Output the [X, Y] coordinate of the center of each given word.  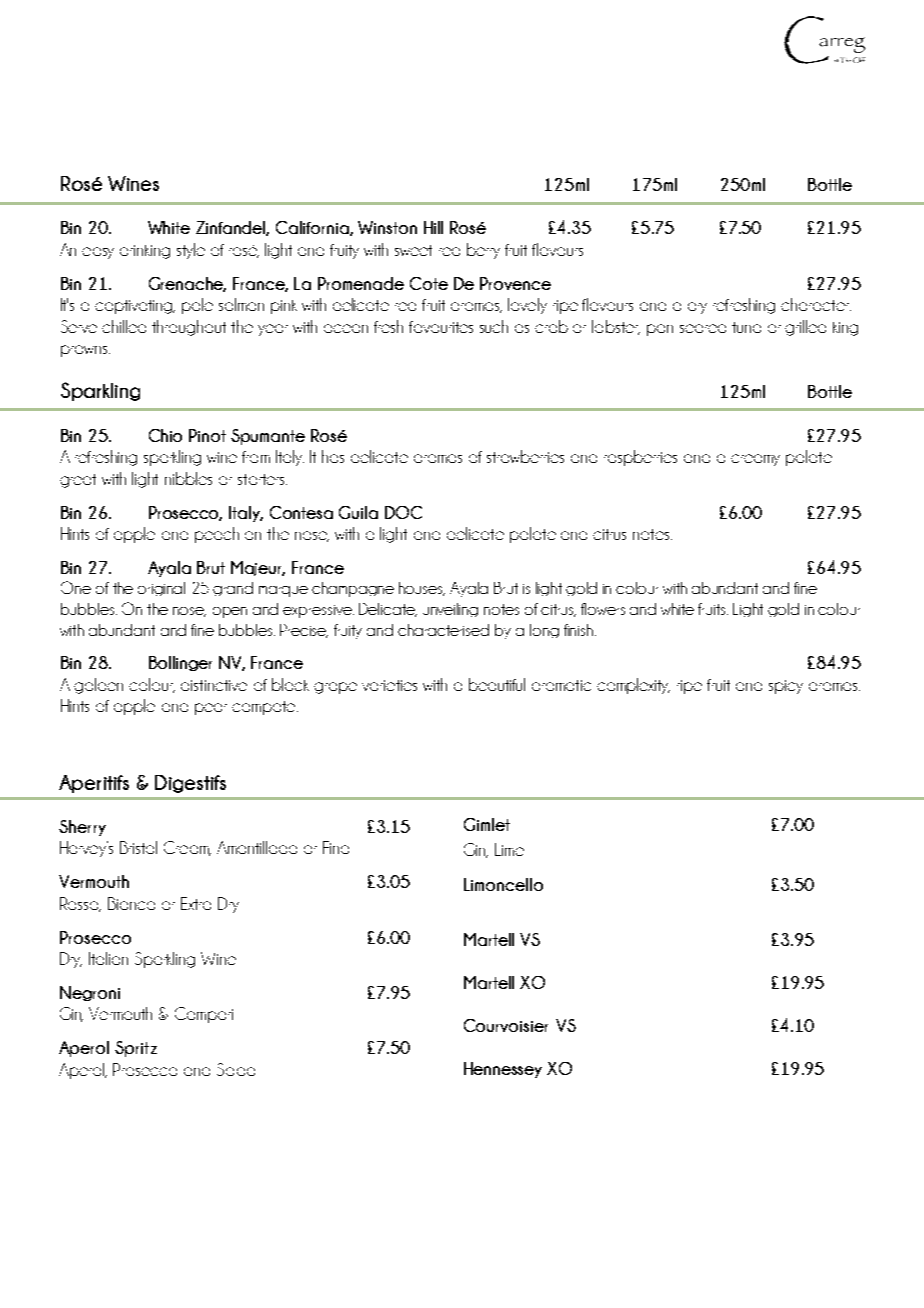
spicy [786, 687]
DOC [403, 512]
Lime [509, 849]
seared [703, 328]
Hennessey [503, 1070]
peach [217, 535]
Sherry [82, 828]
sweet [413, 250]
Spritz [136, 1049]
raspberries [640, 458]
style [191, 251]
